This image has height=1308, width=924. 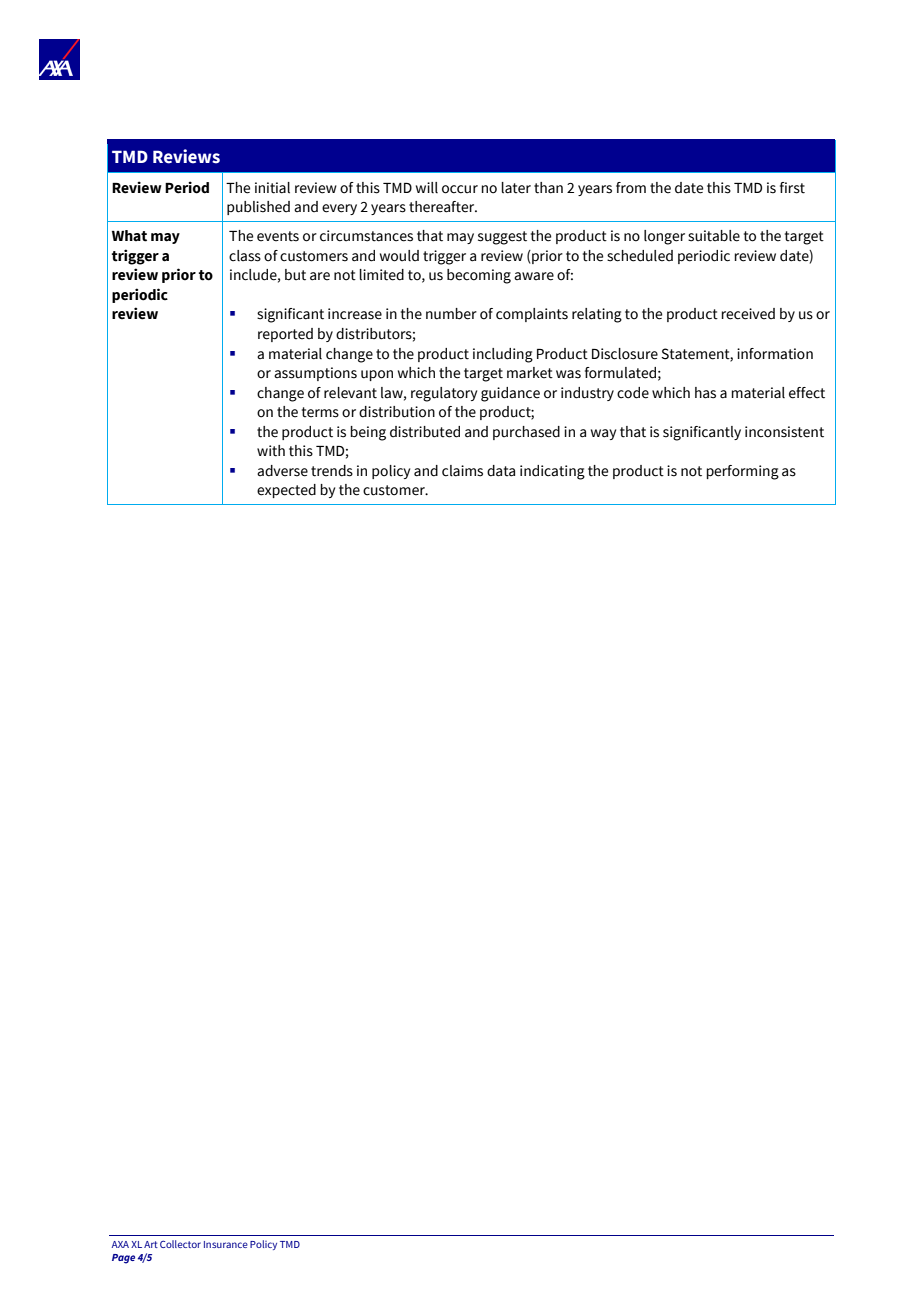 I want to click on Art, so click(x=151, y=1244).
